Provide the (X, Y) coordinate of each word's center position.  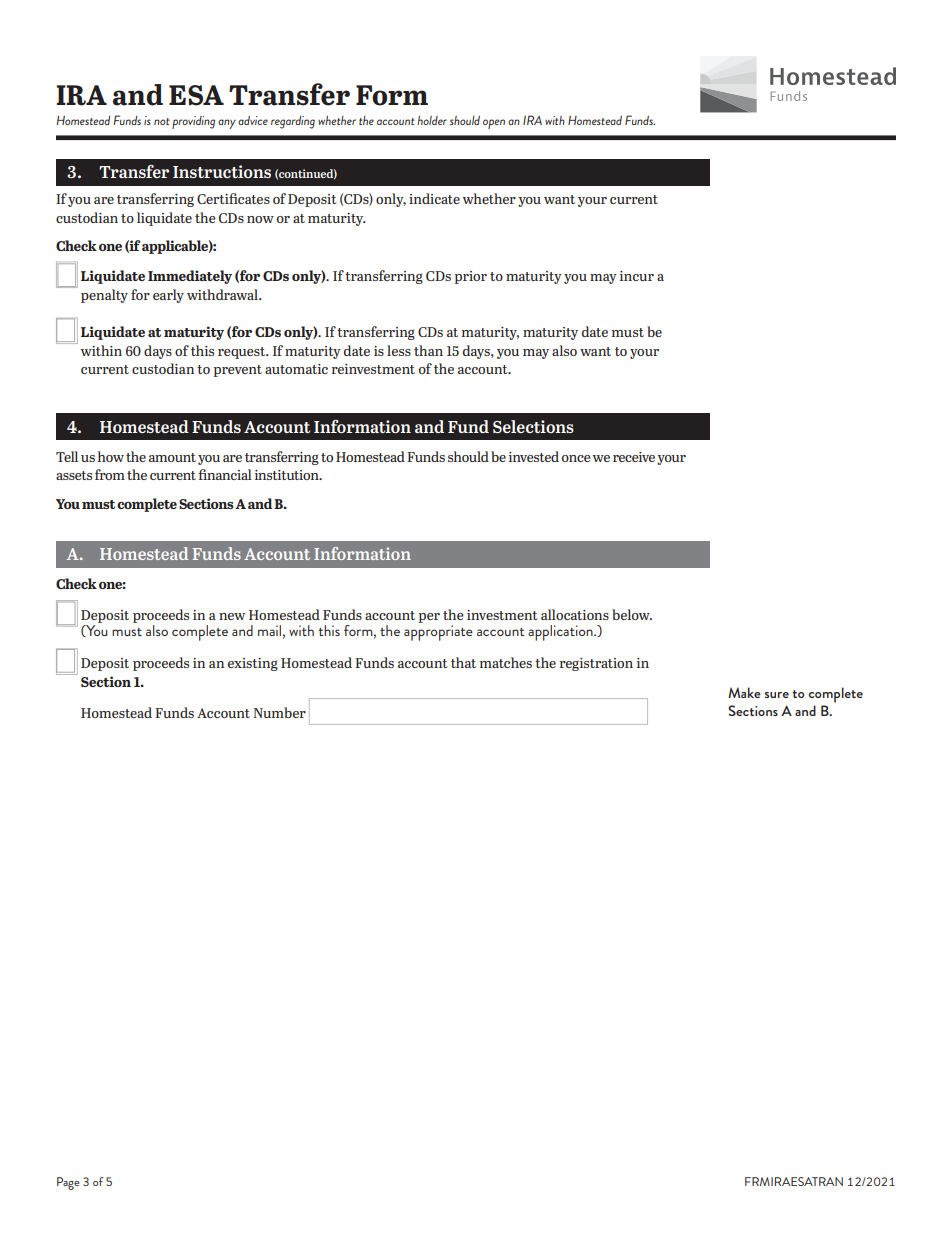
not (162, 121)
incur (637, 276)
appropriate (438, 633)
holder (432, 120)
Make (744, 692)
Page (68, 1183)
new (232, 616)
